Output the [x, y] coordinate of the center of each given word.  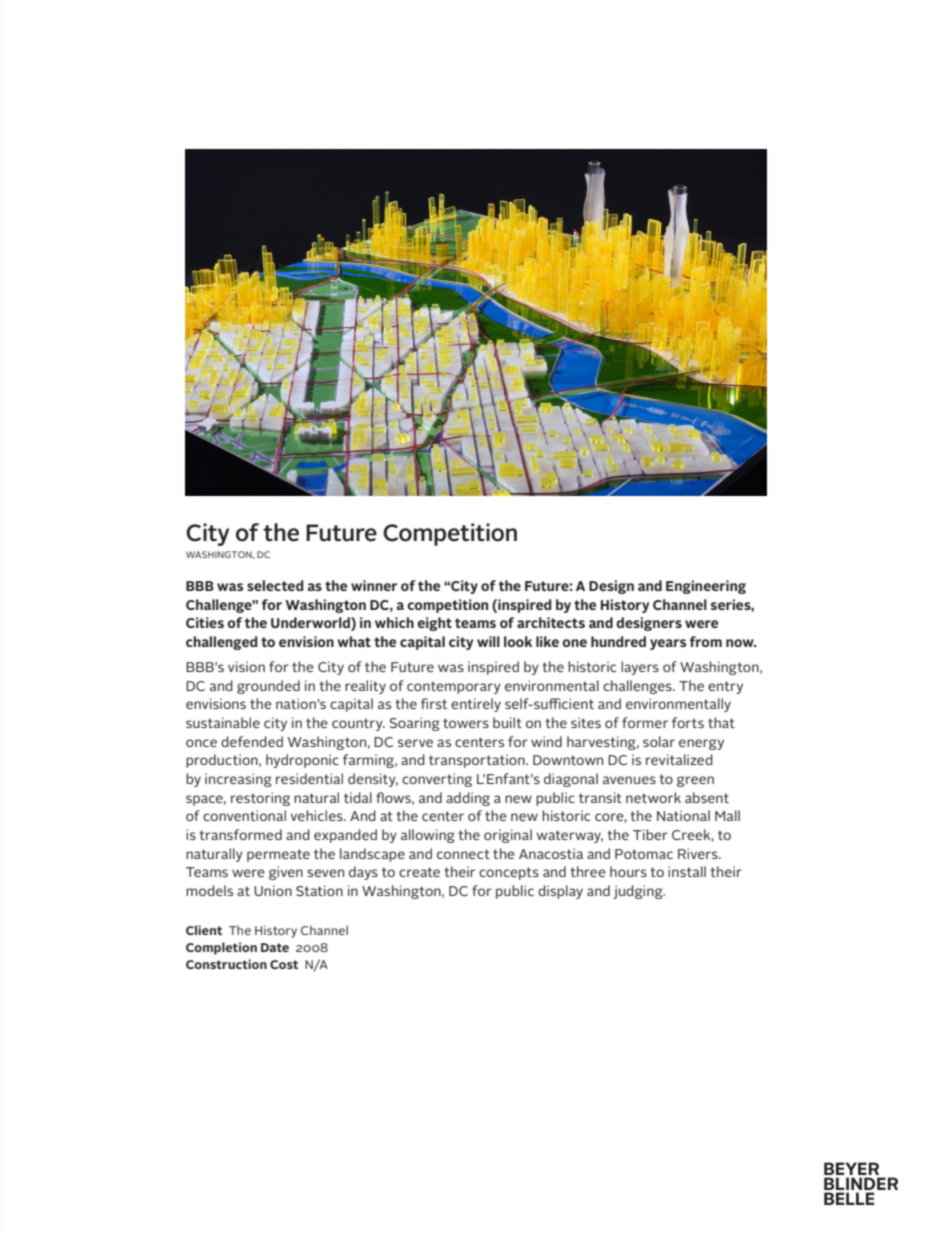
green [695, 781]
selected [275, 585]
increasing [238, 780]
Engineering [706, 587]
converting [437, 780]
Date [275, 947]
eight [434, 624]
